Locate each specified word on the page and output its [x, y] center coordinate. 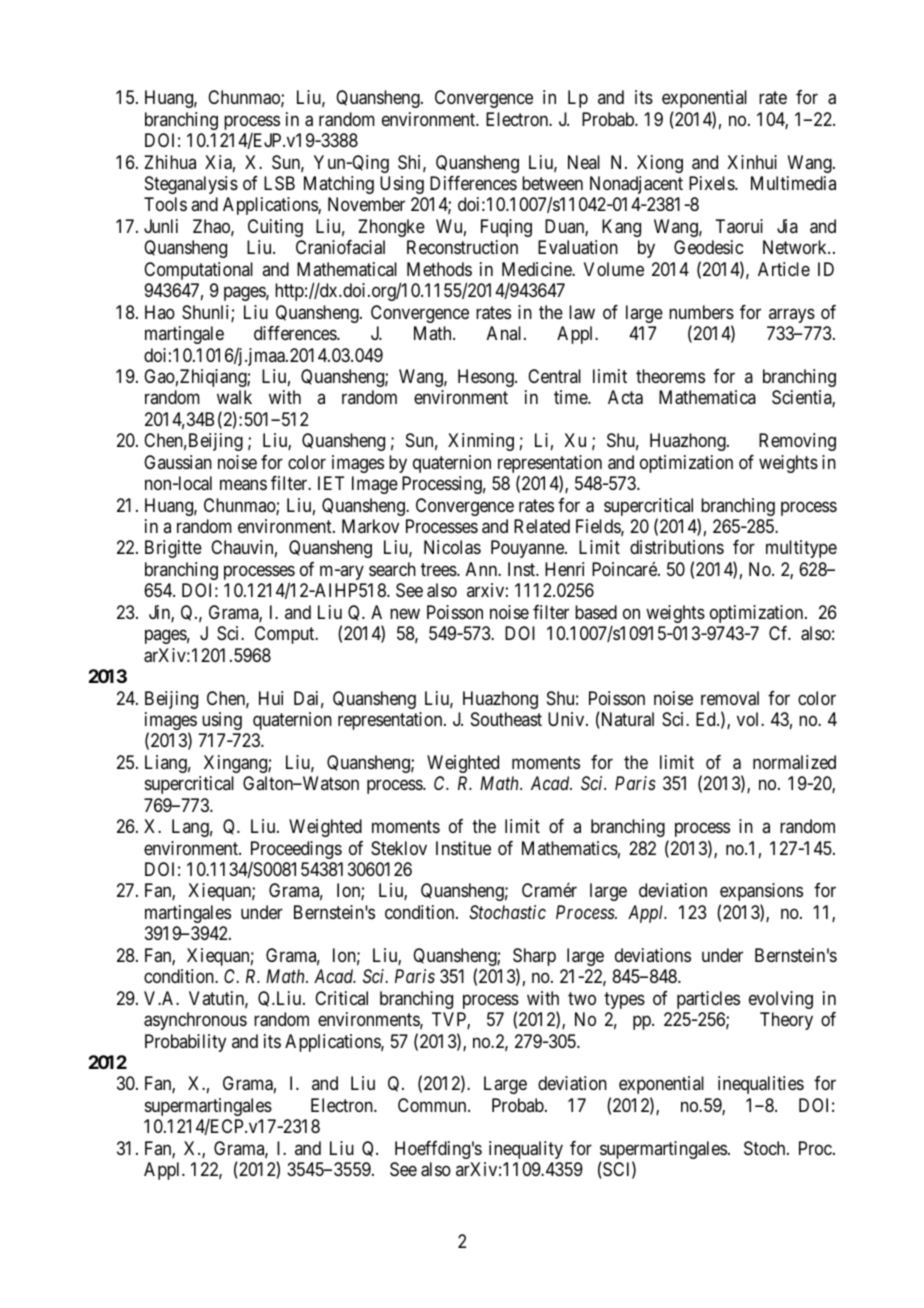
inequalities [761, 1085]
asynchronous [195, 1021]
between [552, 183]
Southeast [506, 719]
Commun [433, 1105]
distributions [677, 547]
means [243, 485]
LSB [279, 183]
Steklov [399, 848]
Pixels [712, 183]
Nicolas [452, 547]
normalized [794, 762]
